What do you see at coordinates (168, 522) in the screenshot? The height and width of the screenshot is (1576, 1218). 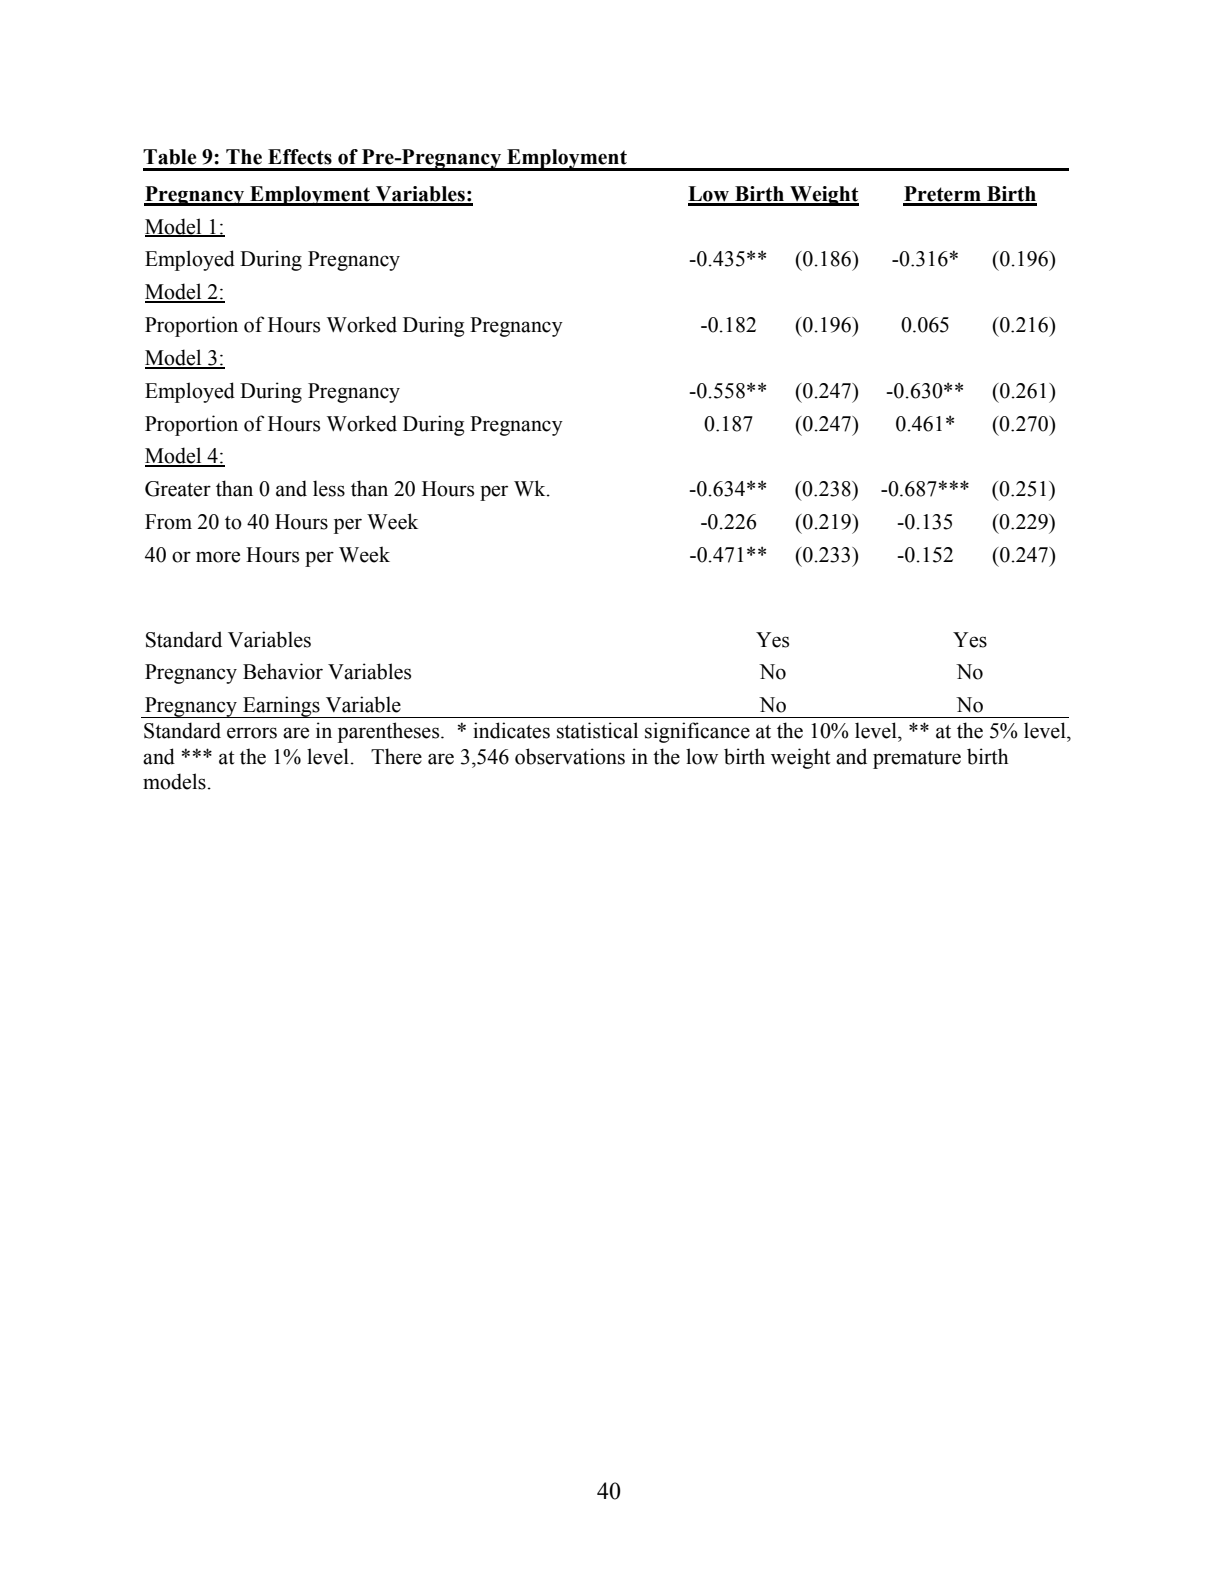 I see `From` at bounding box center [168, 522].
